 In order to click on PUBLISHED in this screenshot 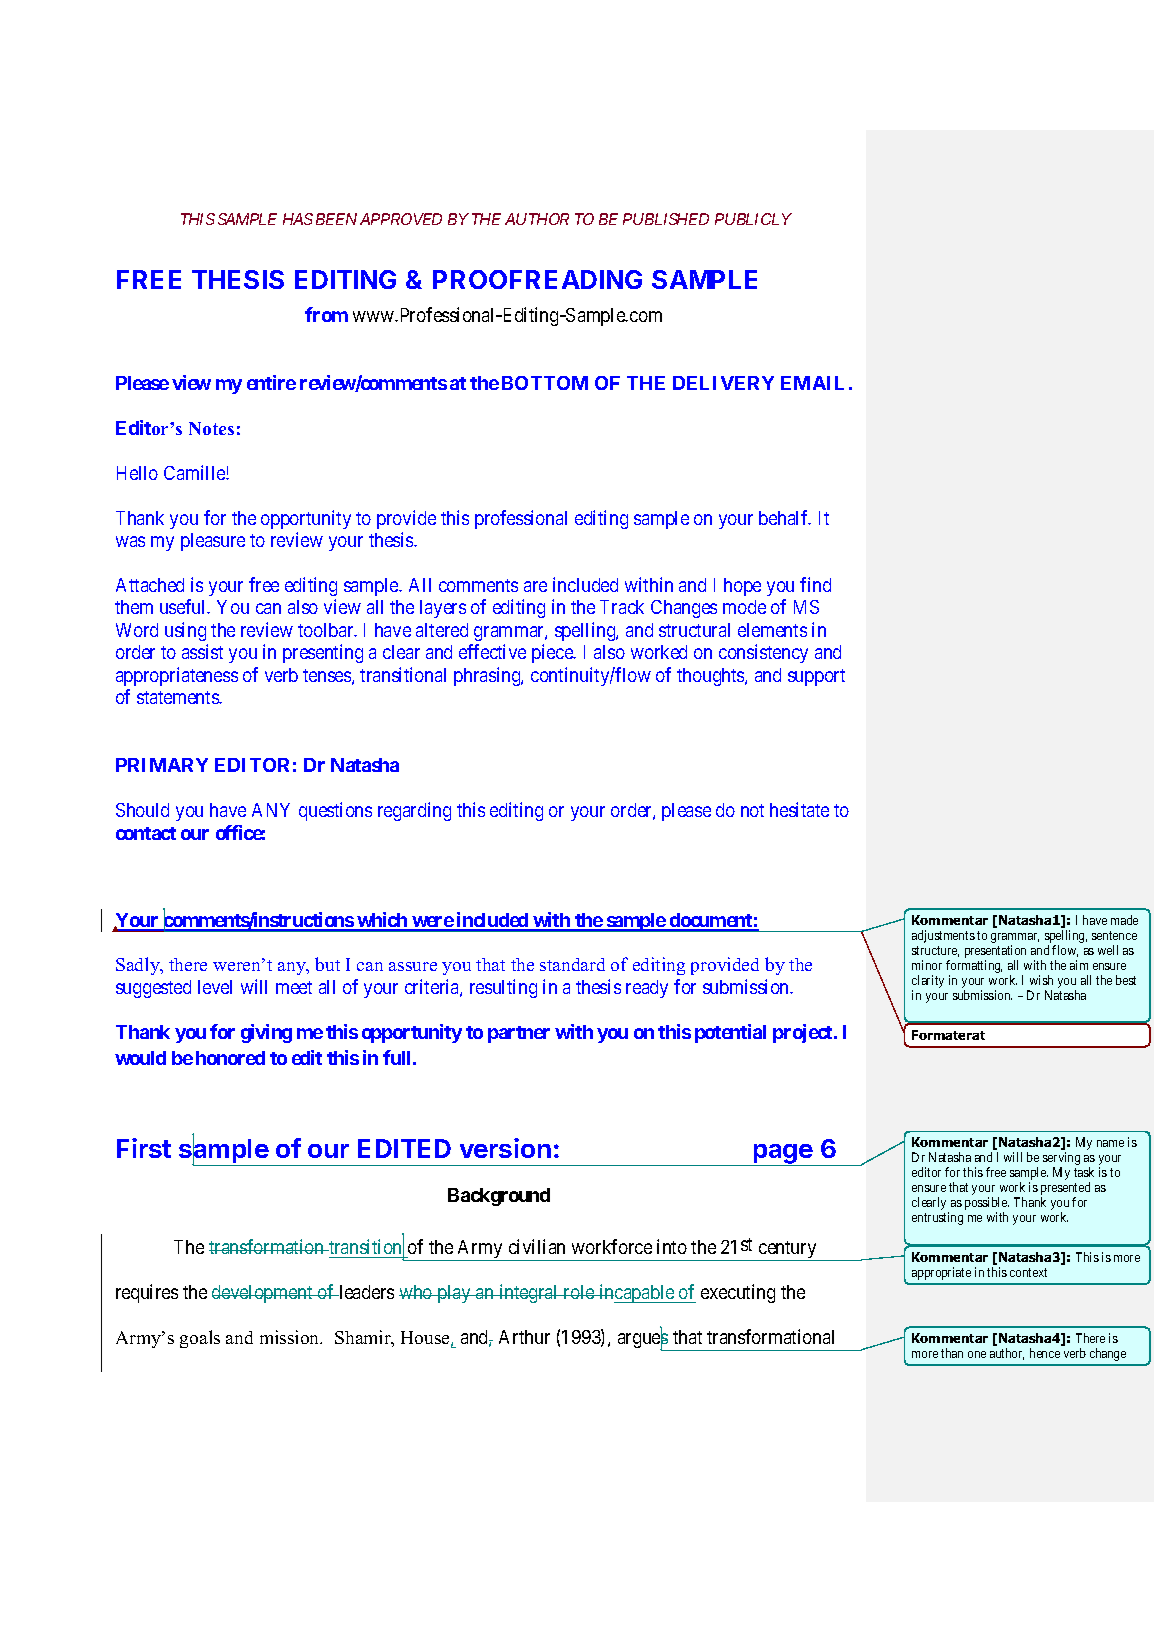, I will do `click(666, 219)`.
